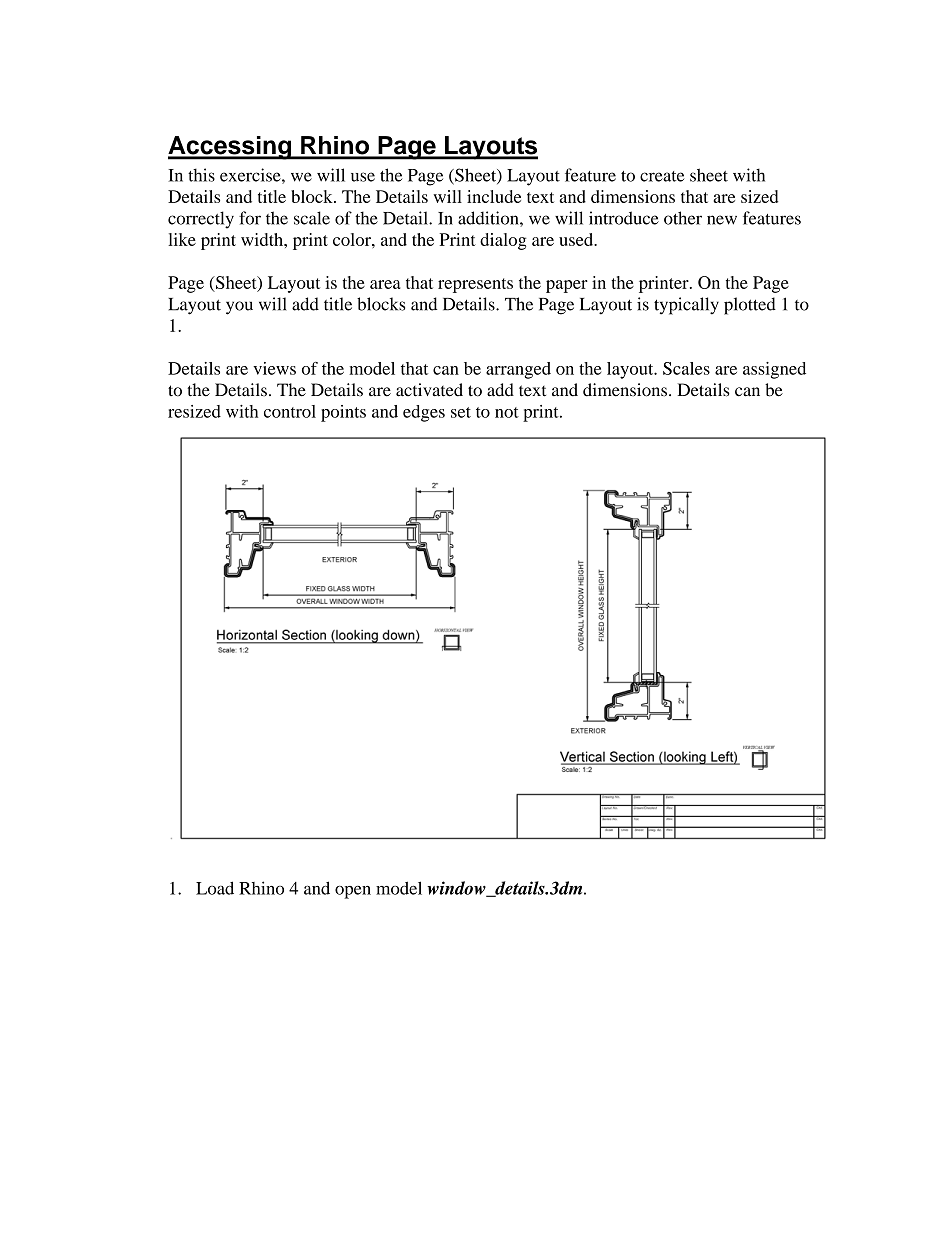  What do you see at coordinates (231, 148) in the screenshot?
I see `Accessing` at bounding box center [231, 148].
